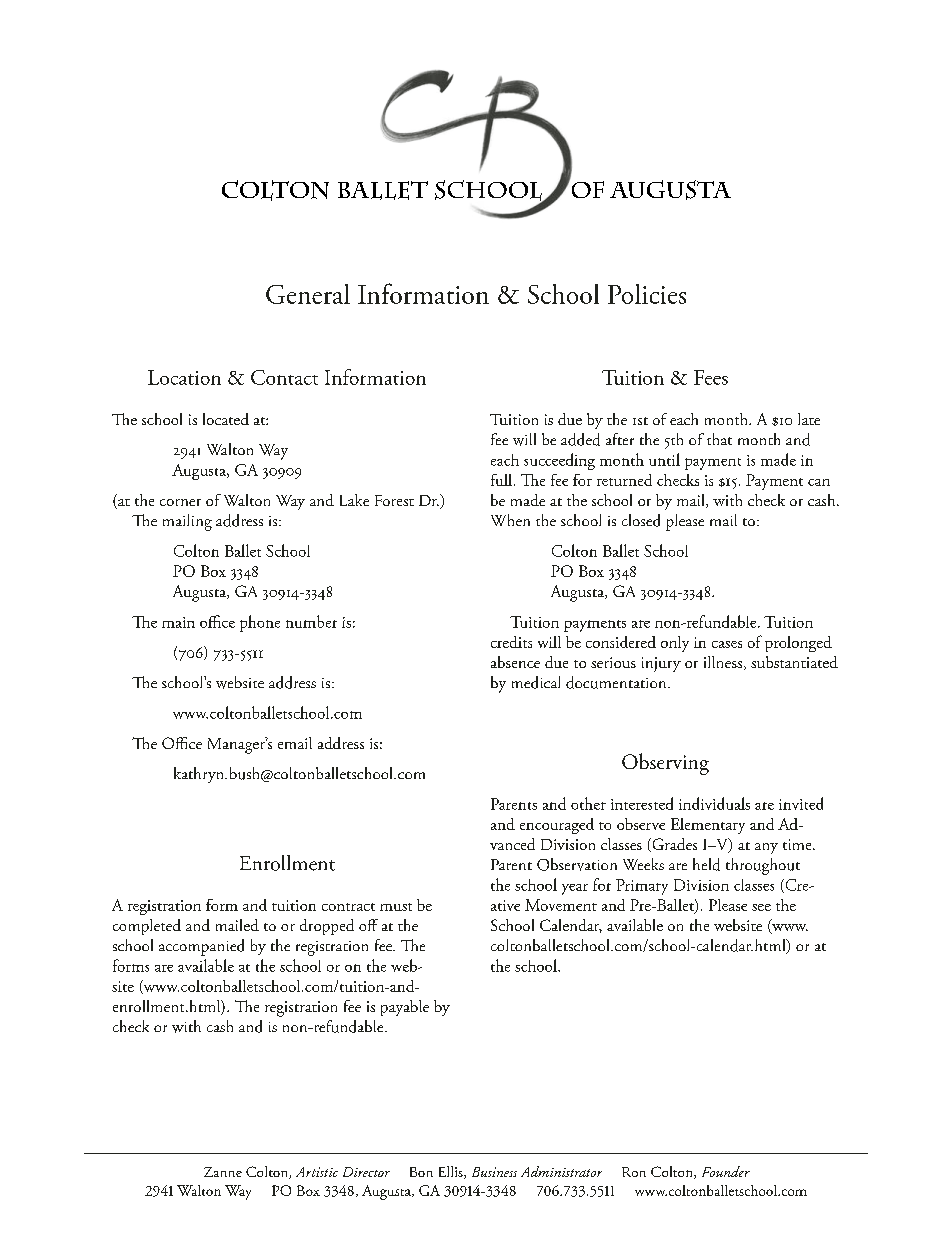 The width and height of the document is (952, 1233). Describe the element at coordinates (494, 1172) in the document. I see `Business` at that location.
